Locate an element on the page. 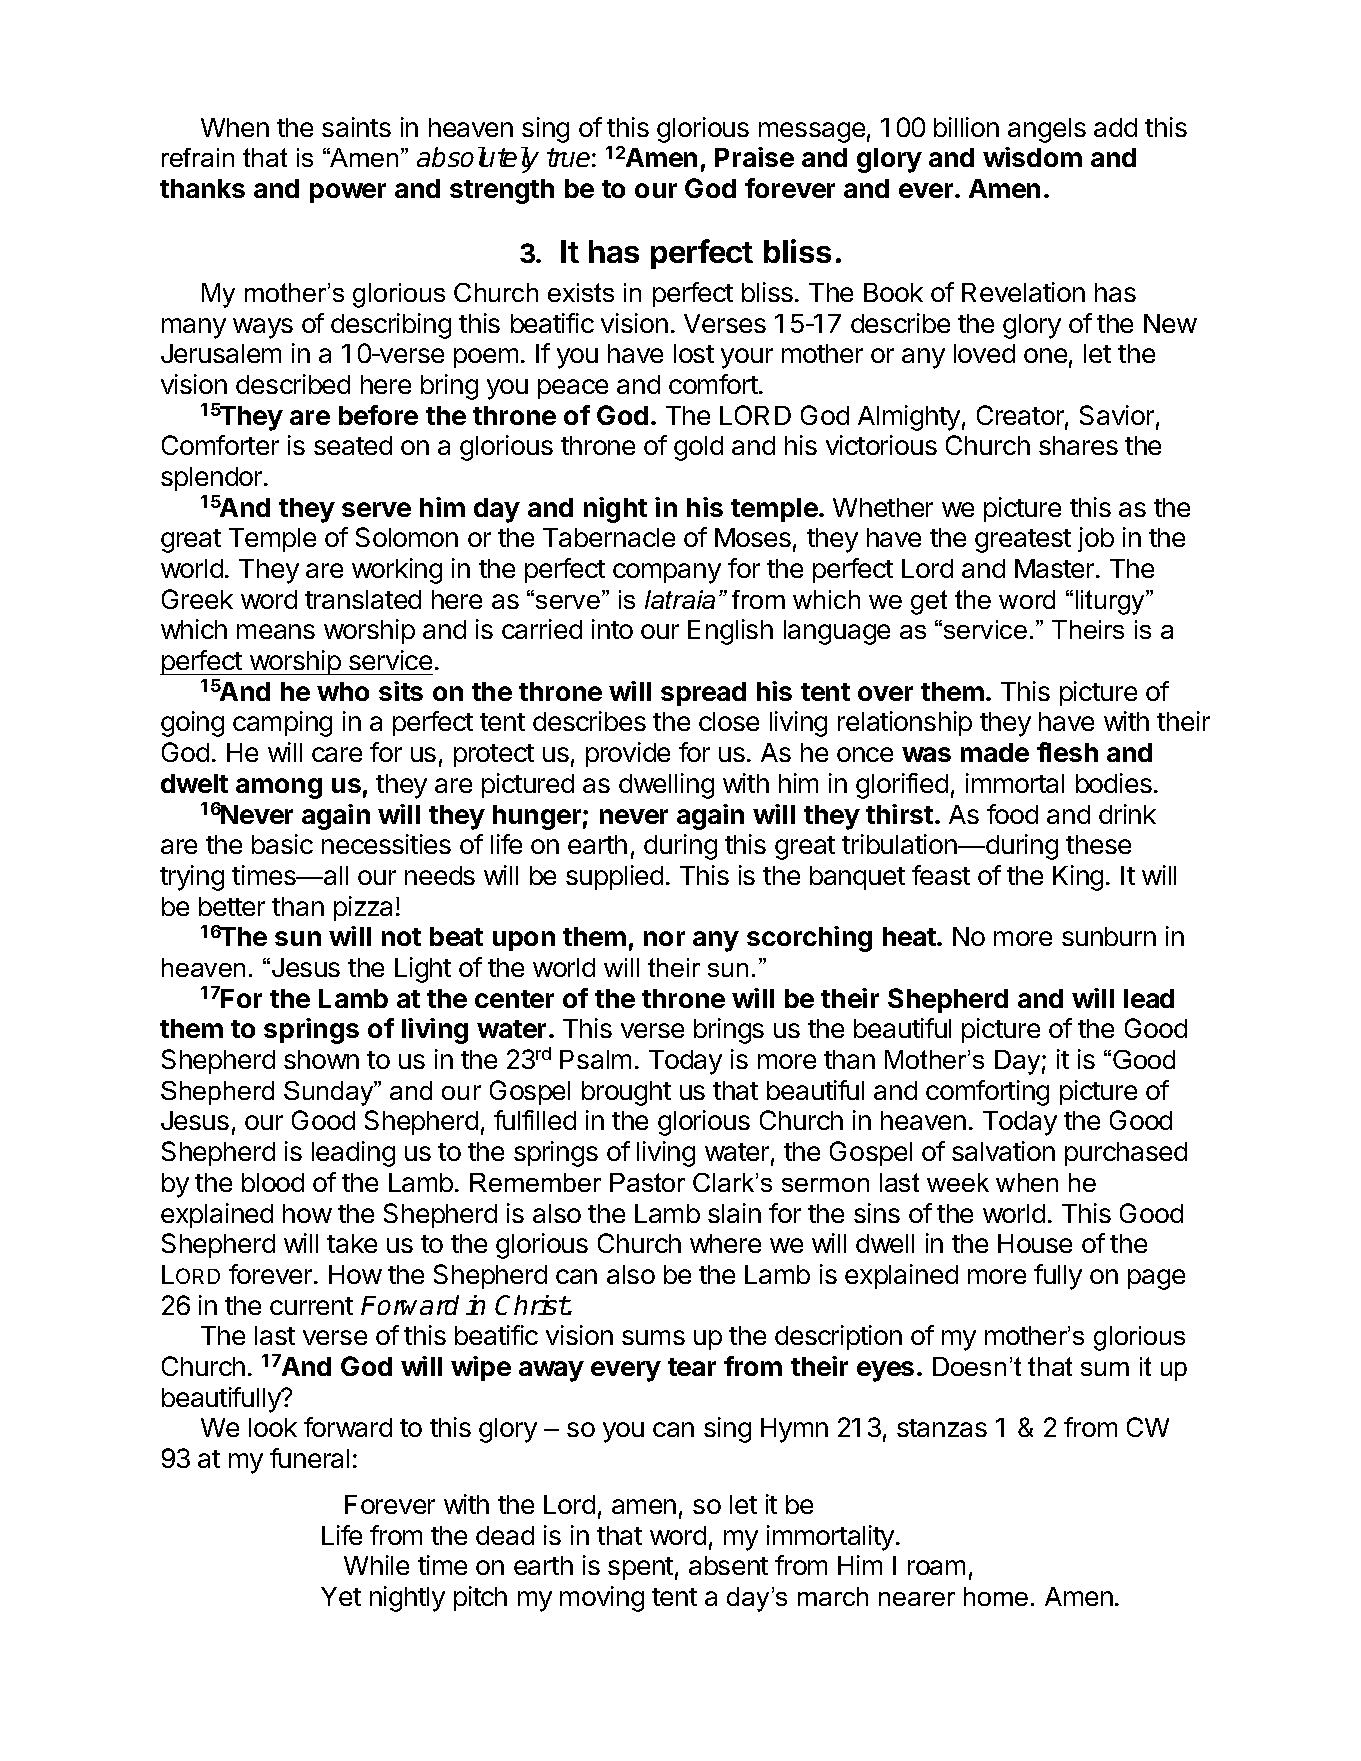  Praise is located at coordinates (754, 157).
